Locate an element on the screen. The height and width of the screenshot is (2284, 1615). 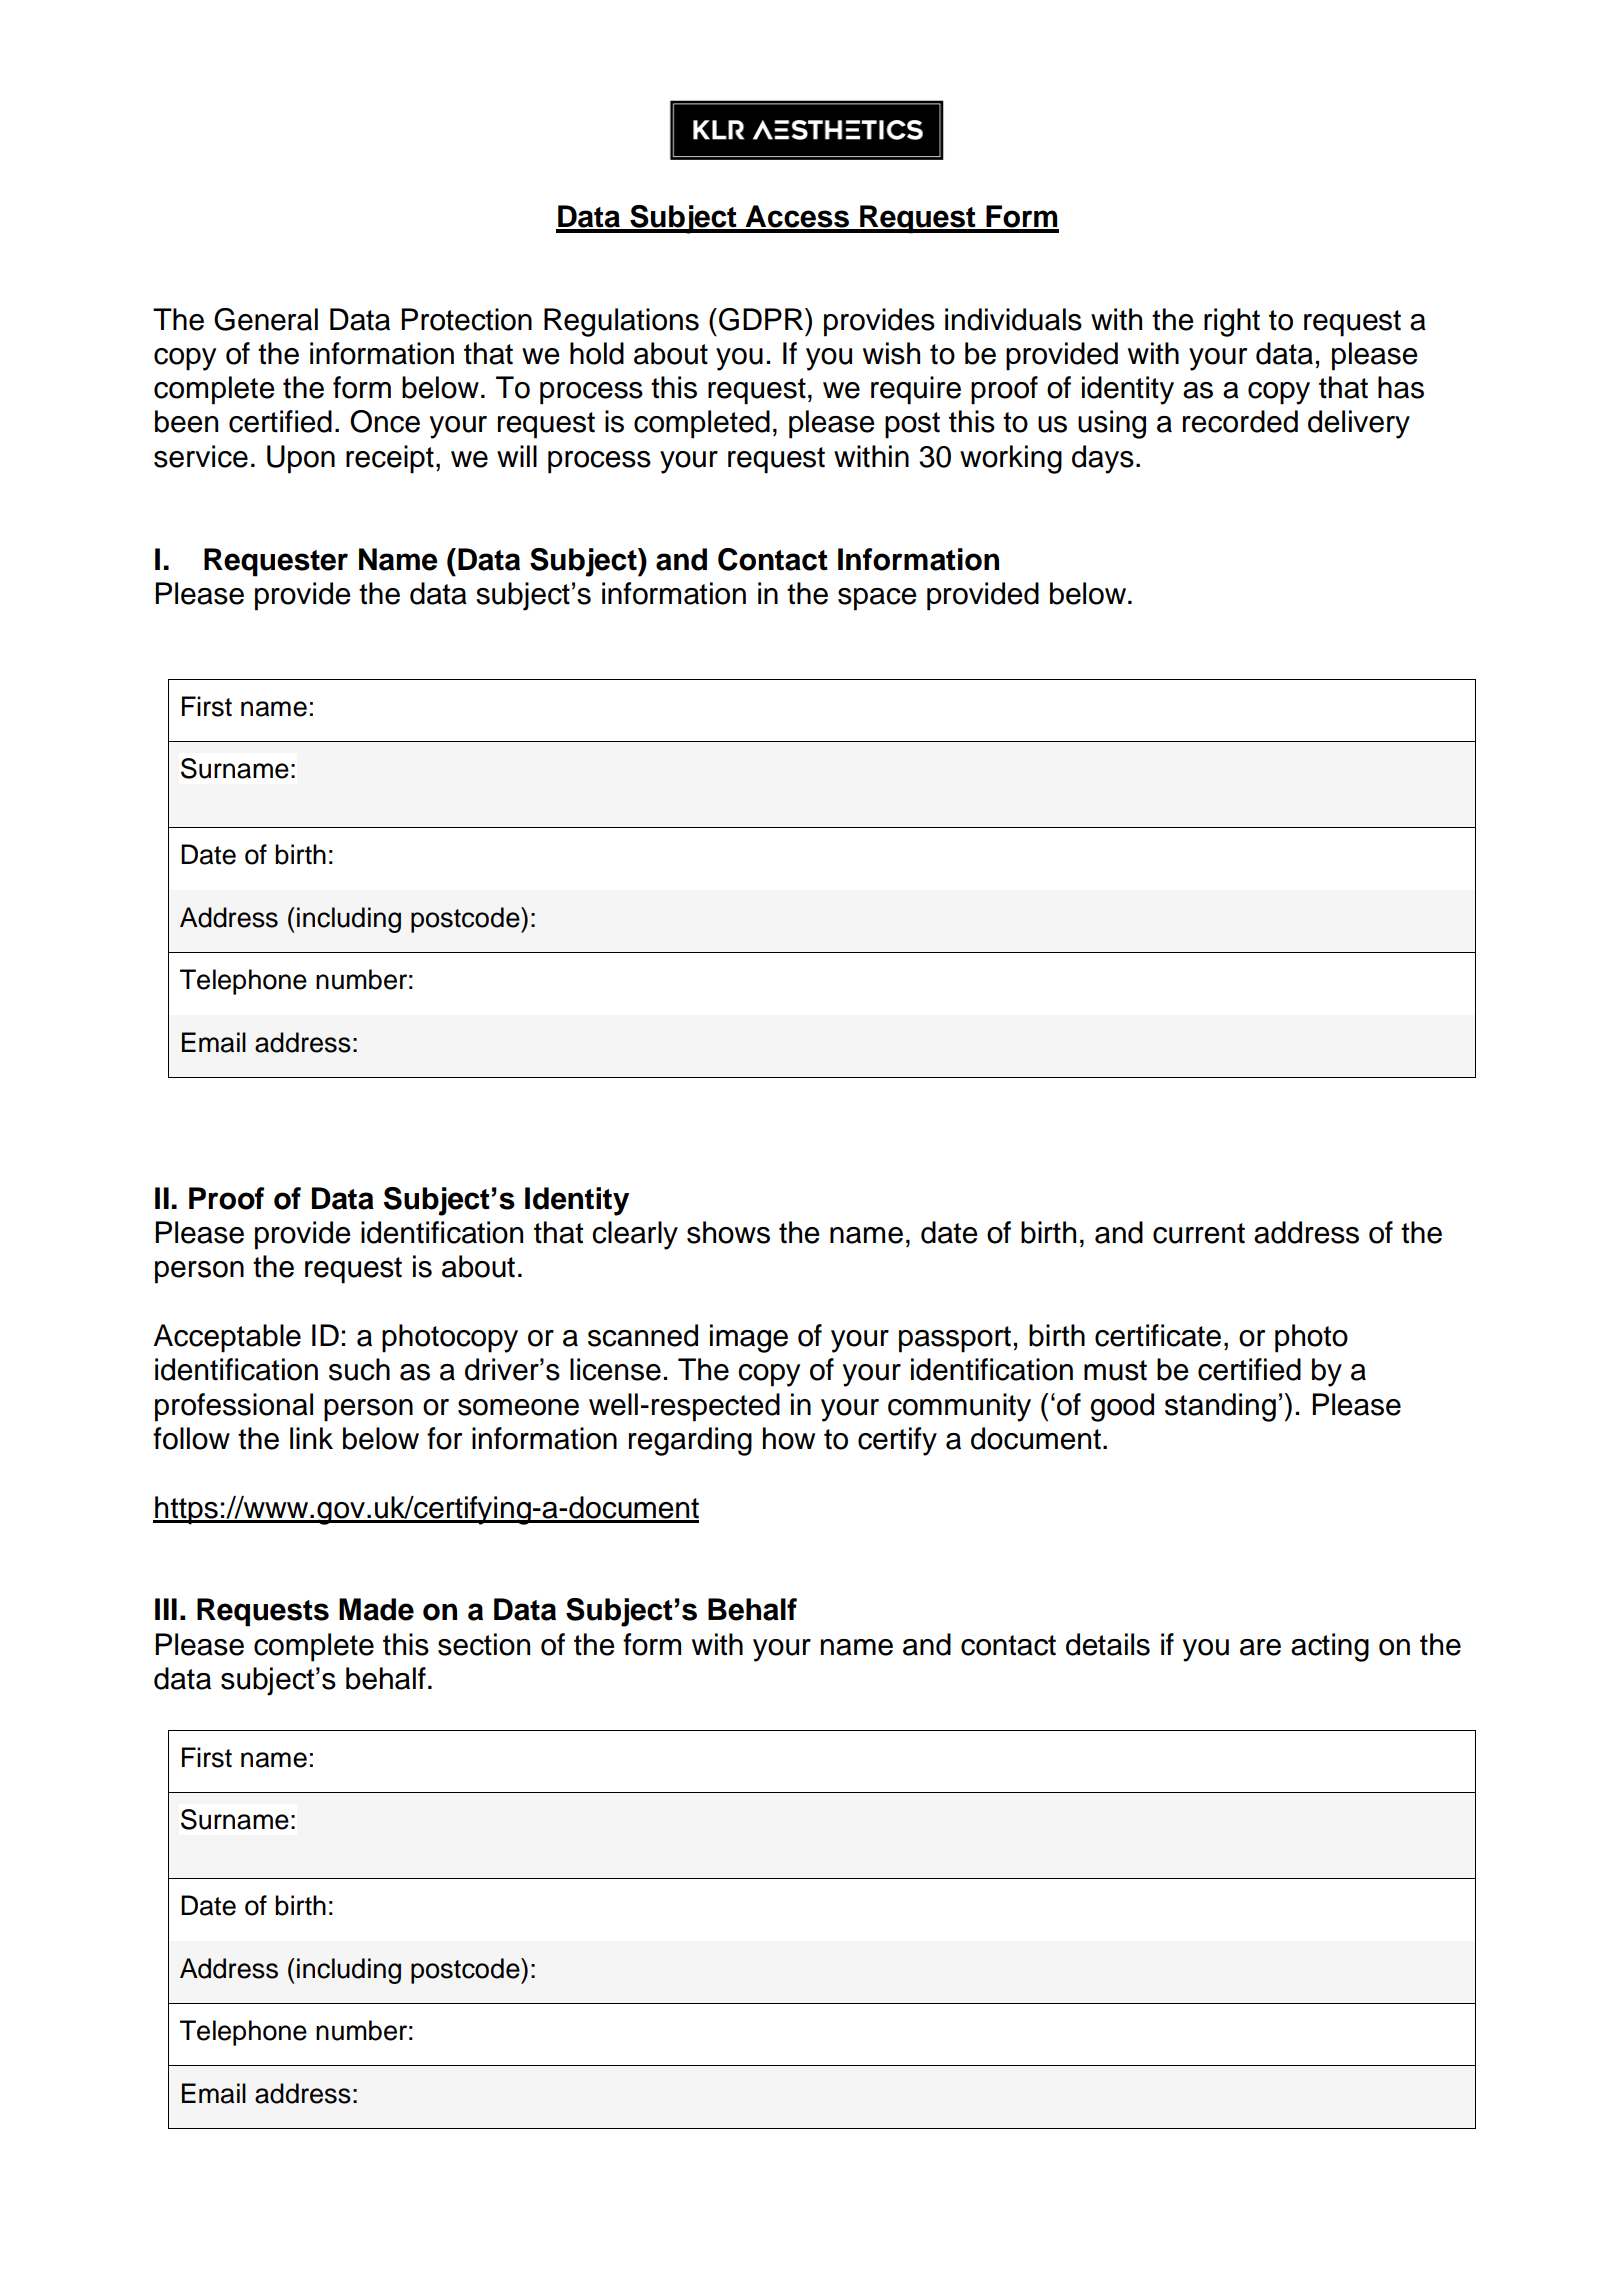
General is located at coordinates (266, 319).
